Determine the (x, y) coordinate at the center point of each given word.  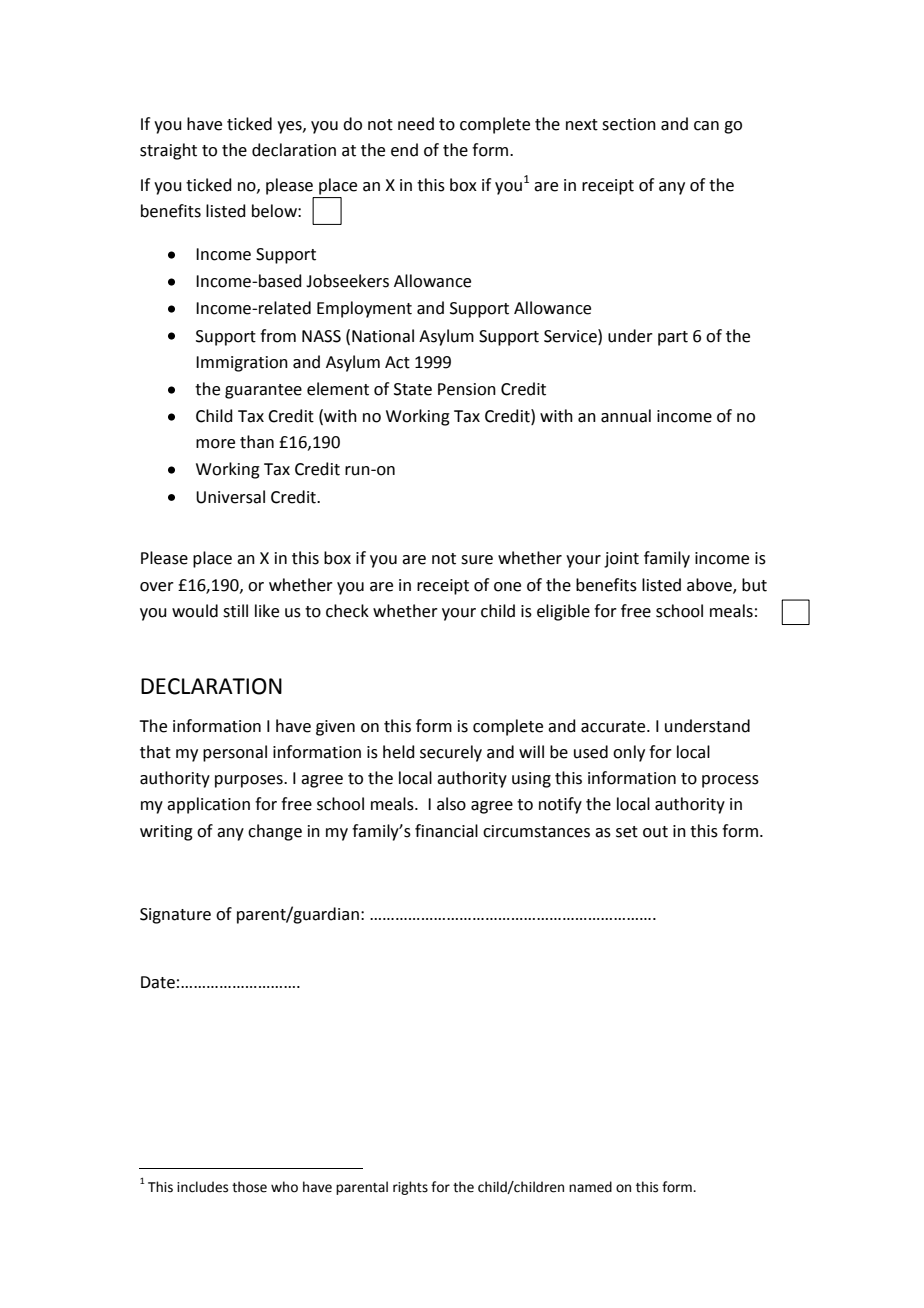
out (655, 832)
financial (446, 831)
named (590, 1187)
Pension (467, 389)
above (710, 585)
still (235, 611)
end (404, 150)
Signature (175, 916)
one (507, 587)
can (706, 126)
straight (168, 151)
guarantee (263, 391)
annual (626, 416)
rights (410, 1188)
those (249, 1187)
